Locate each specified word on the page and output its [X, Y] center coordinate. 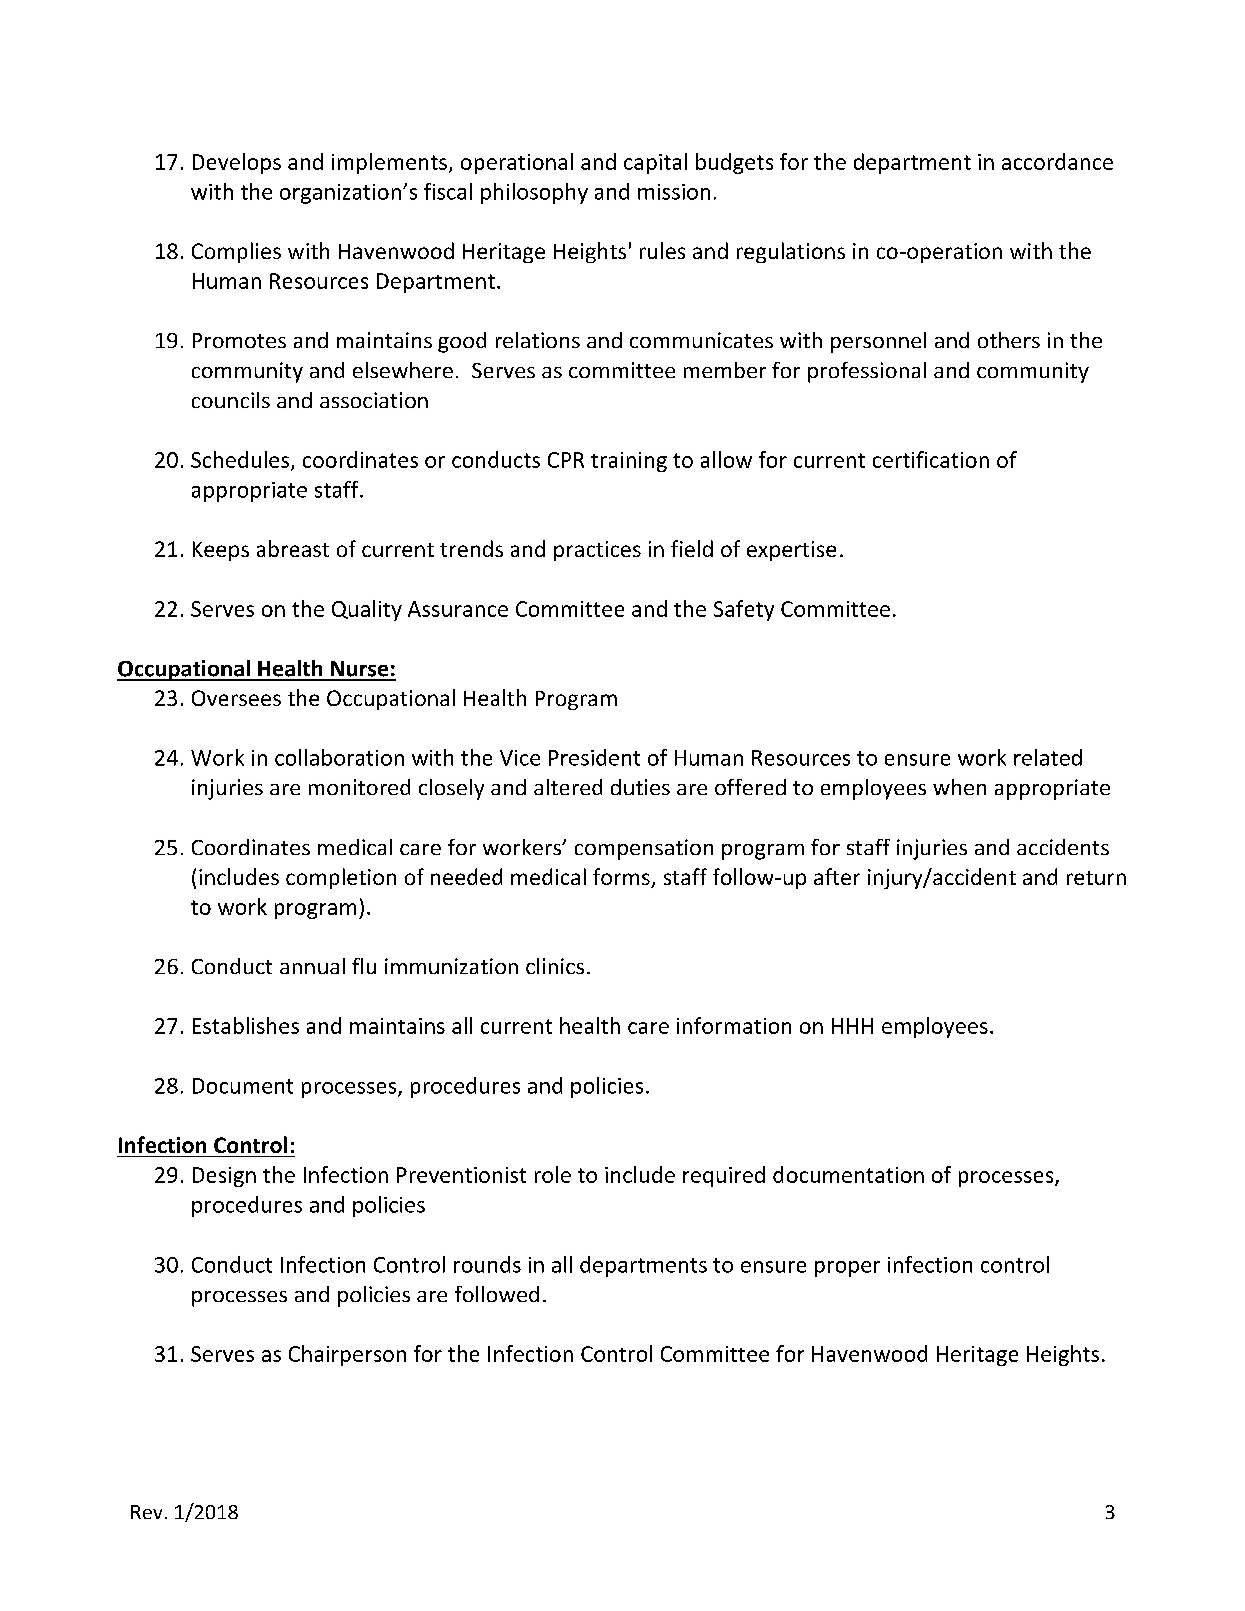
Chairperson [347, 1355]
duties [640, 787]
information [734, 1025]
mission [674, 192]
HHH [852, 1026]
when [959, 787]
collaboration [339, 757]
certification [931, 459]
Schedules [240, 459]
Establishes [246, 1025]
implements [389, 163]
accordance [1057, 161]
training [629, 462]
